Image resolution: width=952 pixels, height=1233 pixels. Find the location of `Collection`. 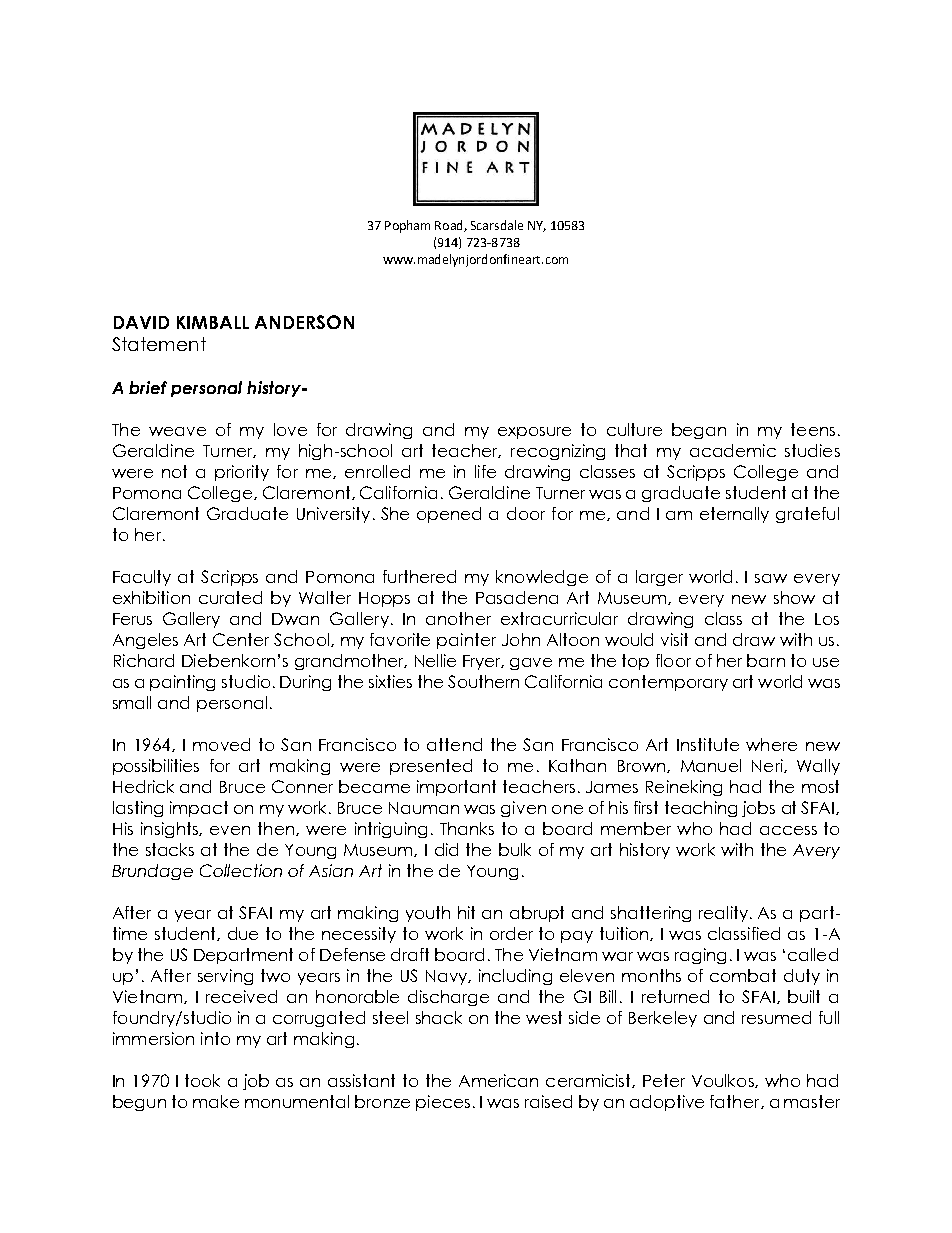

Collection is located at coordinates (241, 870).
